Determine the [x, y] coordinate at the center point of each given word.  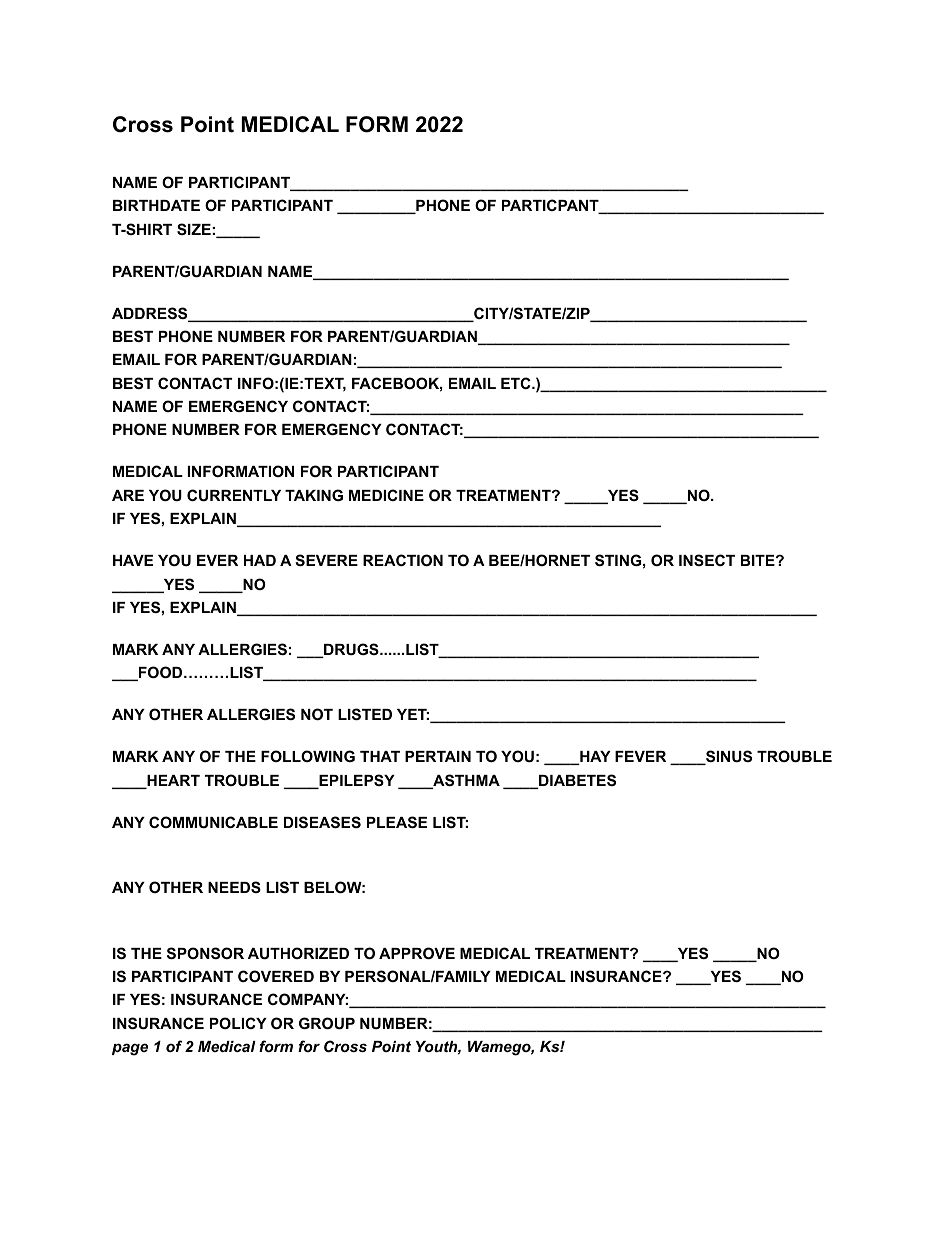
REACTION [403, 560]
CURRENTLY [234, 495]
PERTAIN [438, 756]
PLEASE [397, 822]
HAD [260, 560]
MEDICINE [386, 495]
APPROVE [417, 953]
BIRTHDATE [156, 205]
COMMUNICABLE [213, 822]
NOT [317, 714]
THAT [380, 756]
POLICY [238, 1023]
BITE [759, 560]
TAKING [314, 495]
